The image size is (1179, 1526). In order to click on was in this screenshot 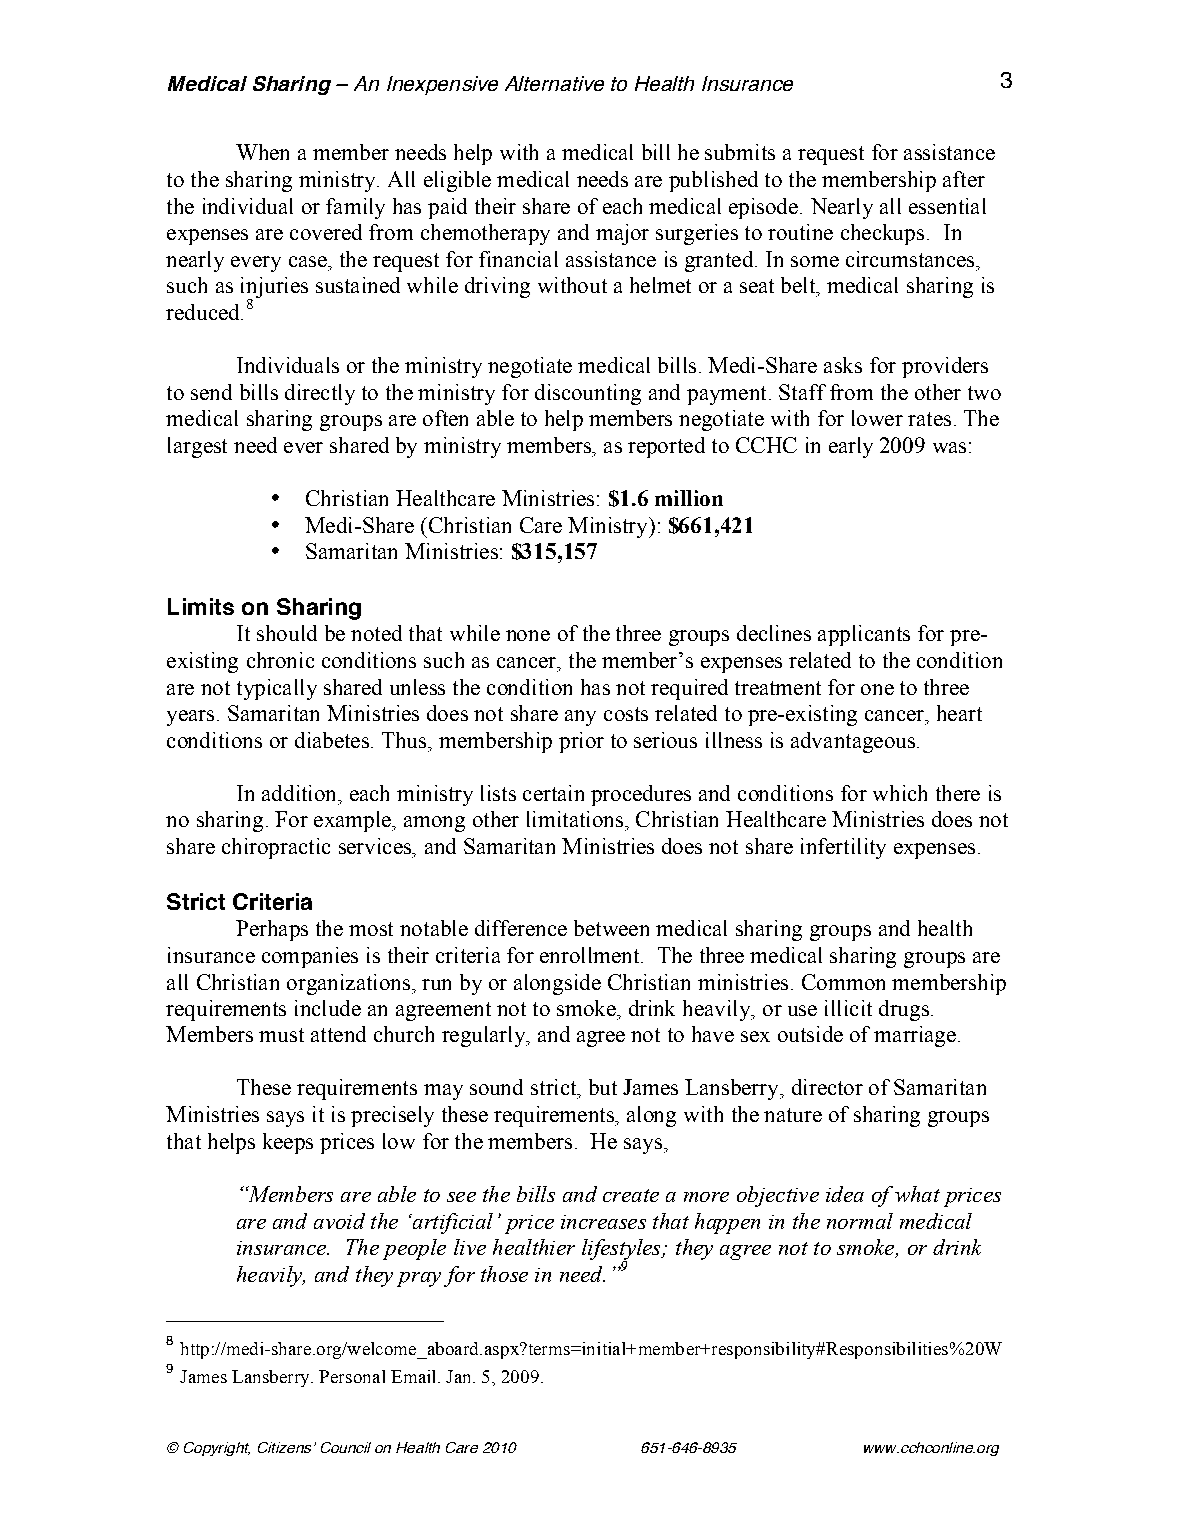, I will do `click(949, 447)`.
